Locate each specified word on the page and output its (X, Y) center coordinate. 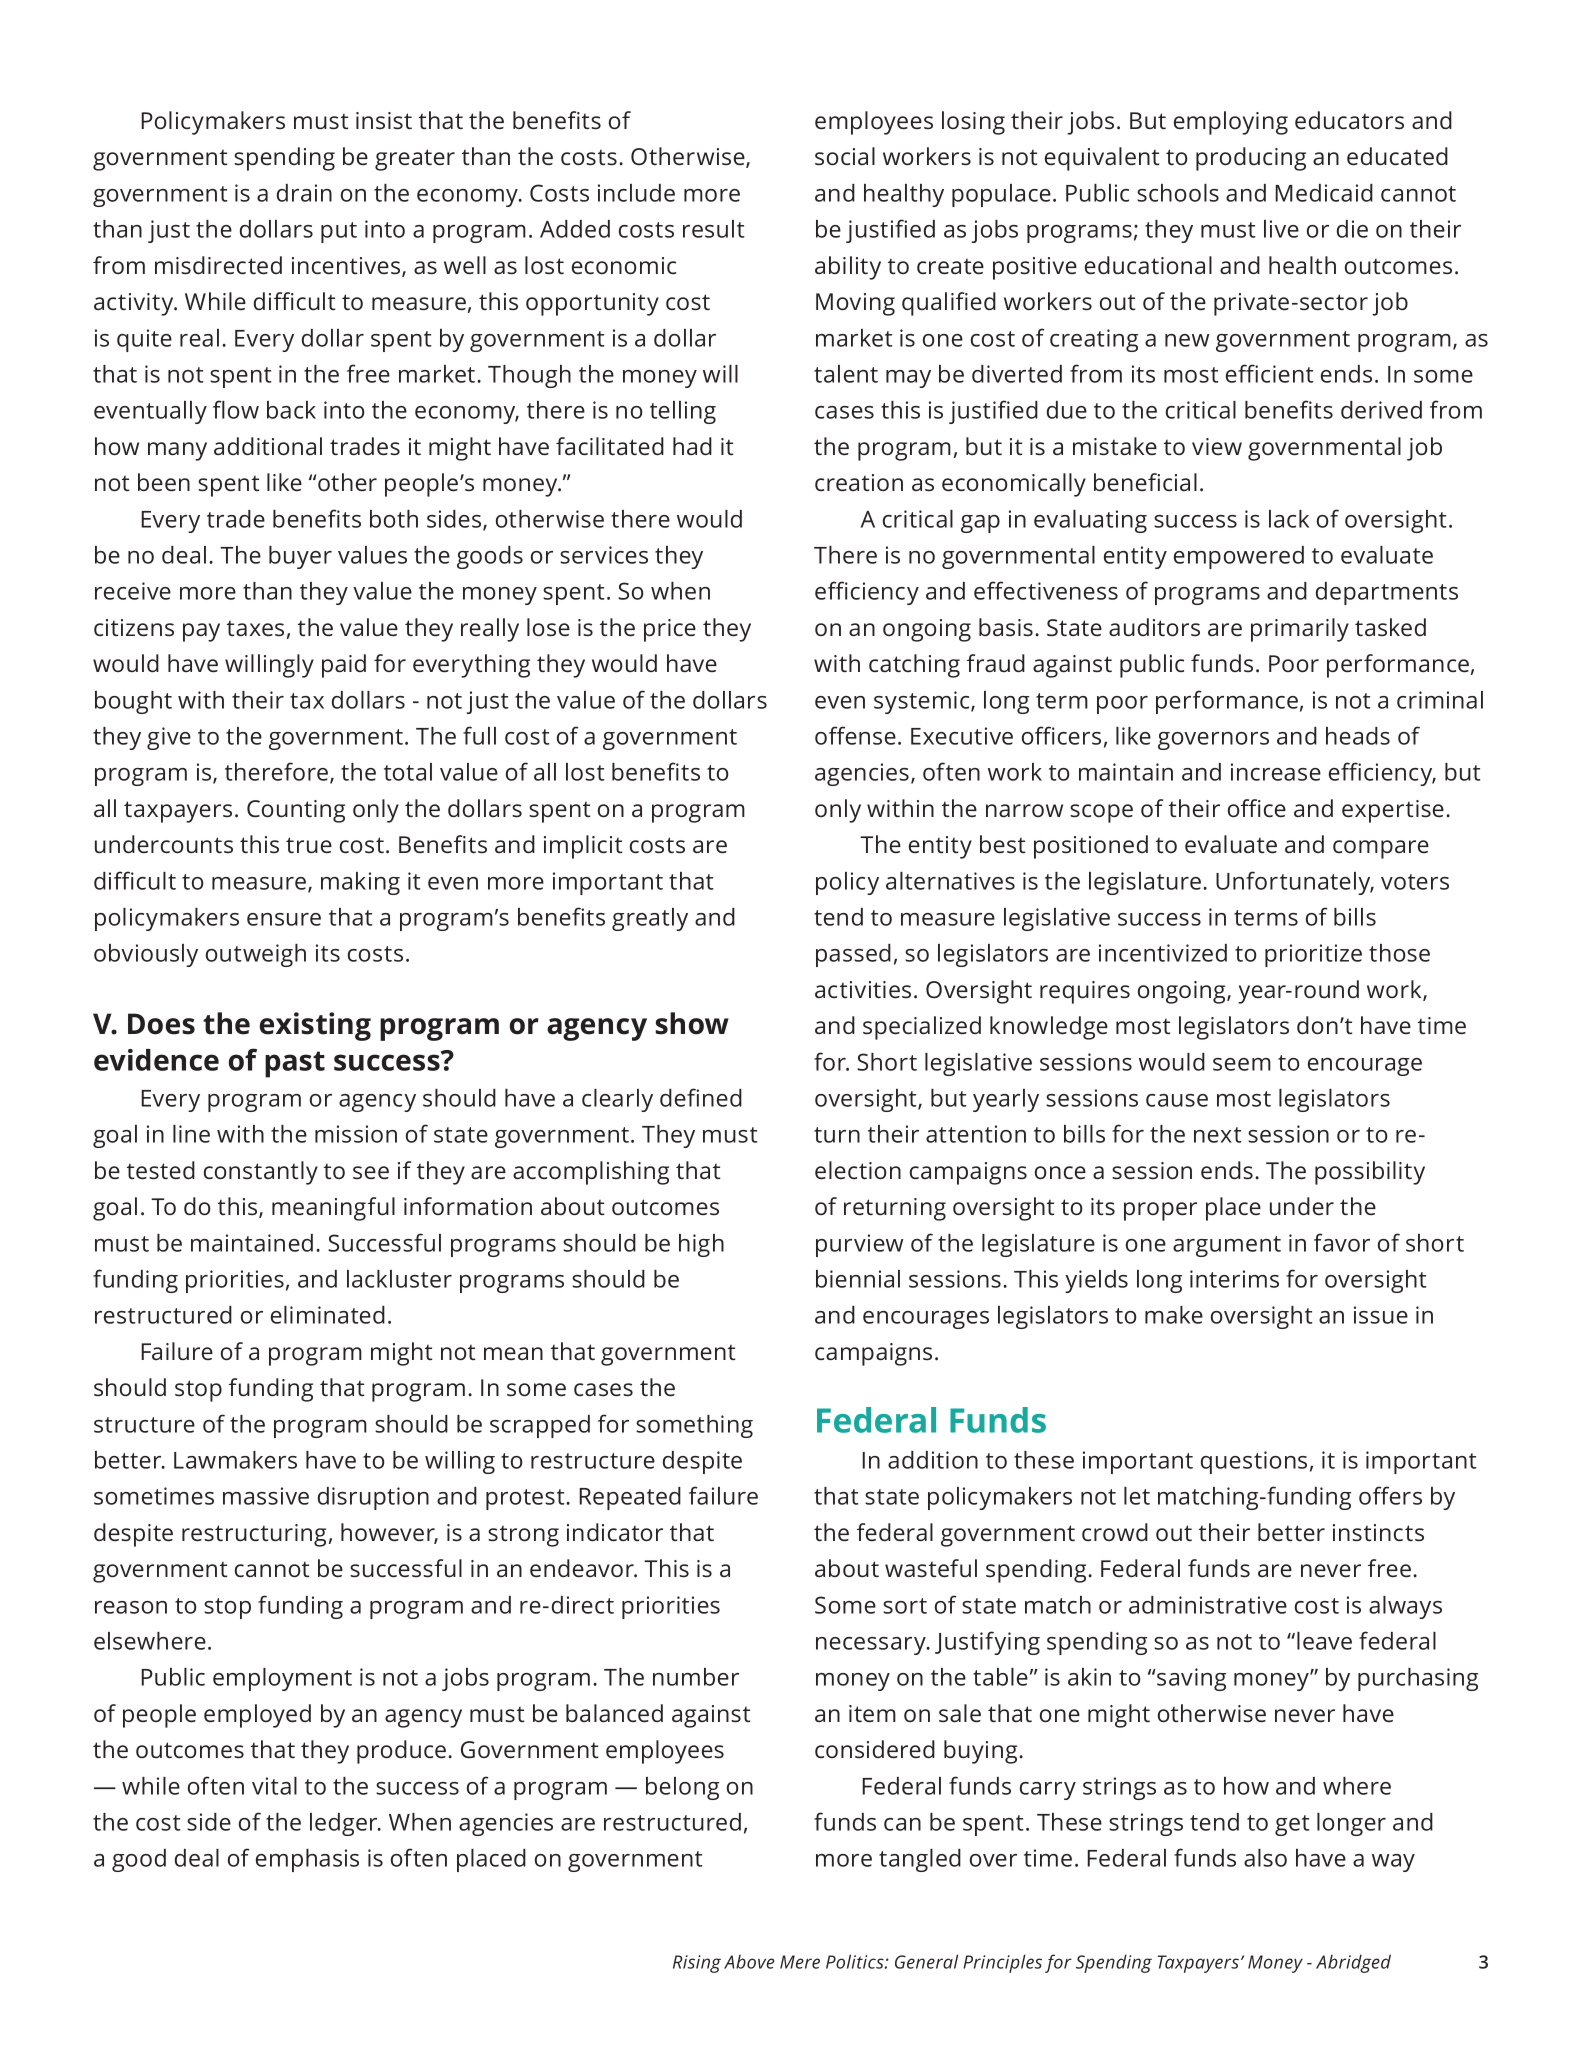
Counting (296, 811)
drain (304, 193)
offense (855, 735)
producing (1251, 159)
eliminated (328, 1315)
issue (1381, 1315)
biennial (858, 1279)
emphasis (307, 1860)
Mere (800, 1962)
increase (1276, 772)
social (845, 156)
